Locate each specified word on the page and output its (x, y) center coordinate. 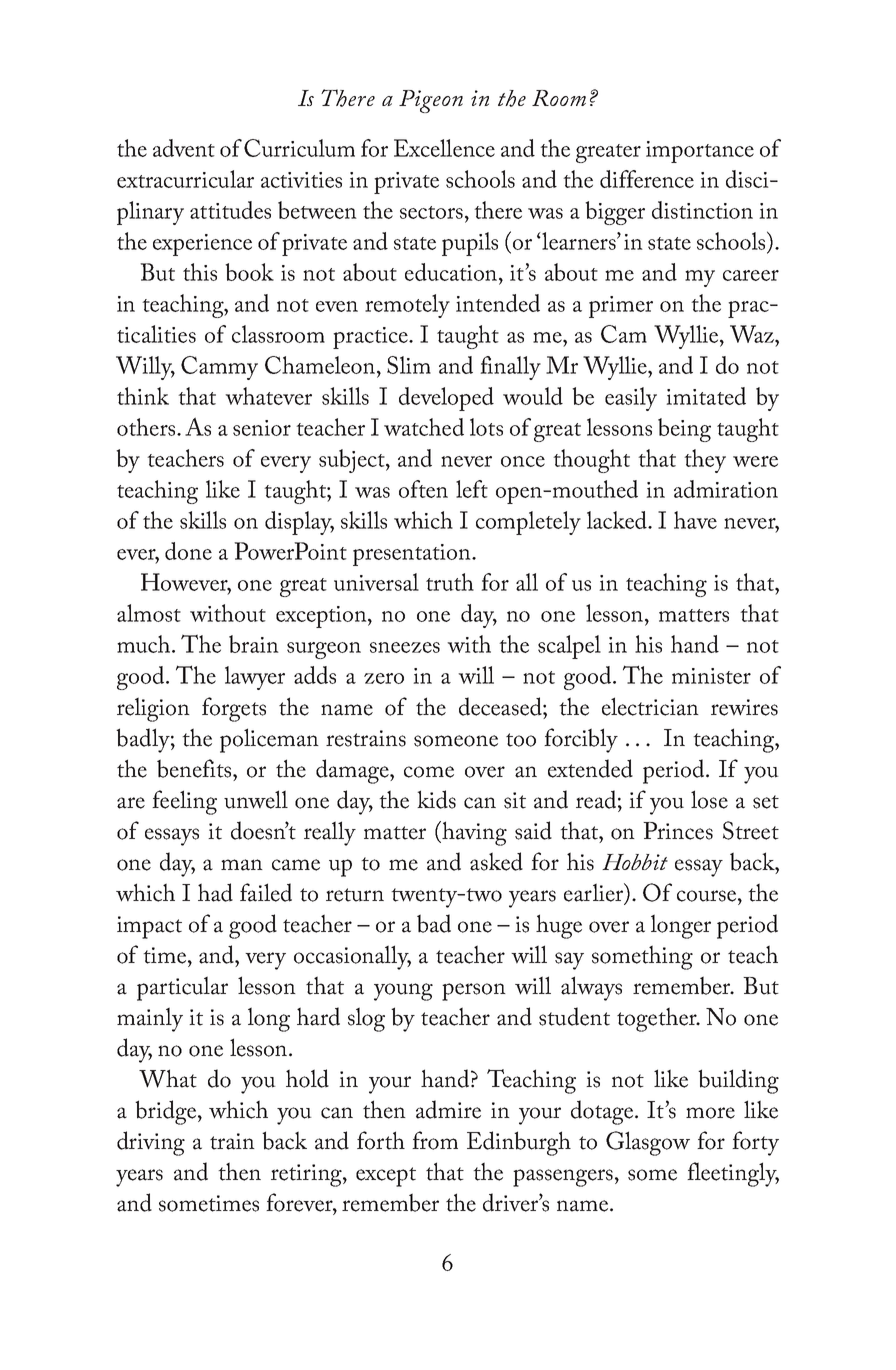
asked (496, 861)
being (684, 430)
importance (700, 152)
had (215, 892)
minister (711, 676)
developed (446, 399)
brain (254, 644)
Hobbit (635, 862)
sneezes (405, 647)
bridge (167, 1112)
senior (262, 428)
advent (184, 148)
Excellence (444, 148)
